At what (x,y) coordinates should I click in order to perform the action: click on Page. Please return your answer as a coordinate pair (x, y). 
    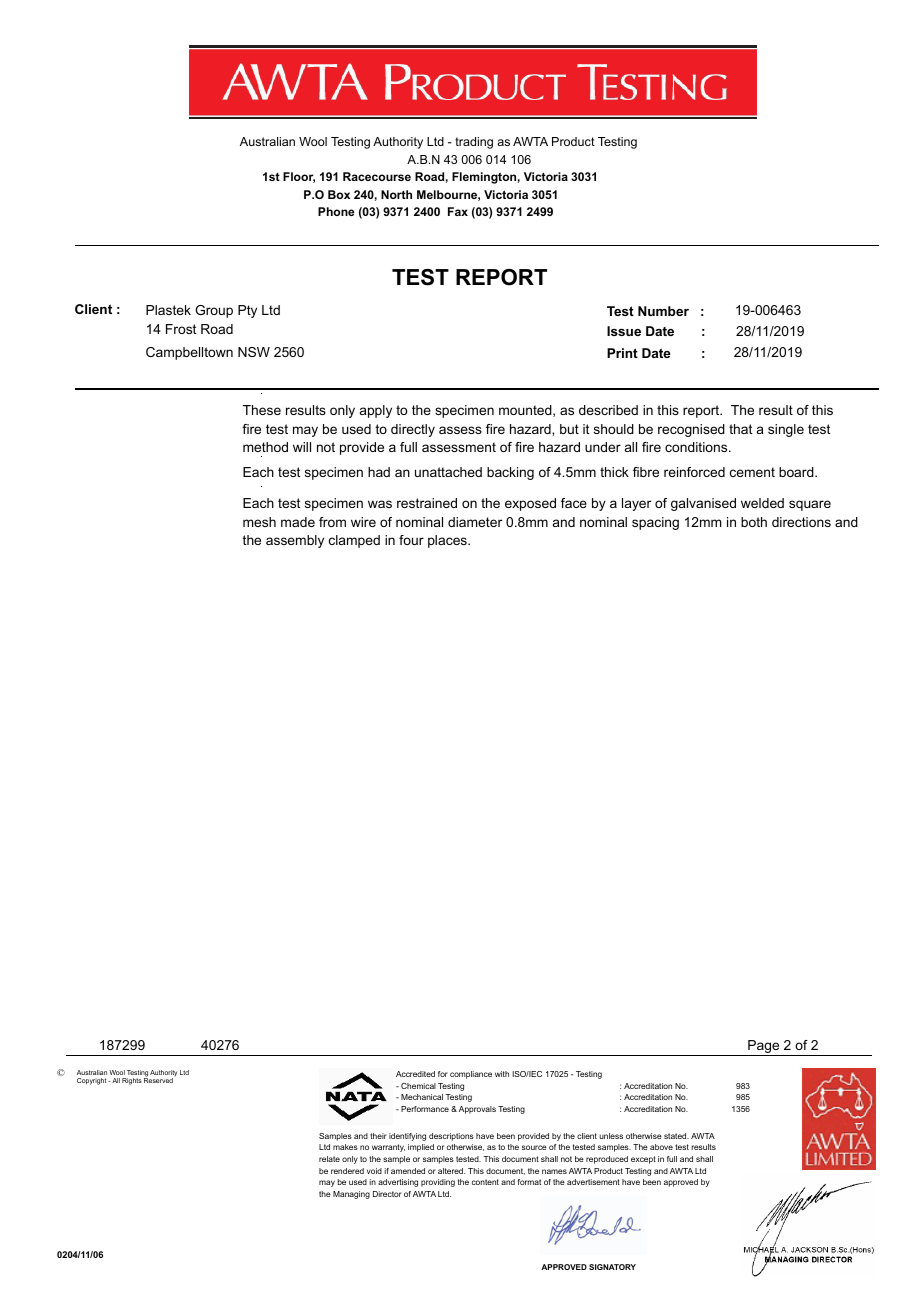
    Looking at the image, I should click on (764, 1048).
